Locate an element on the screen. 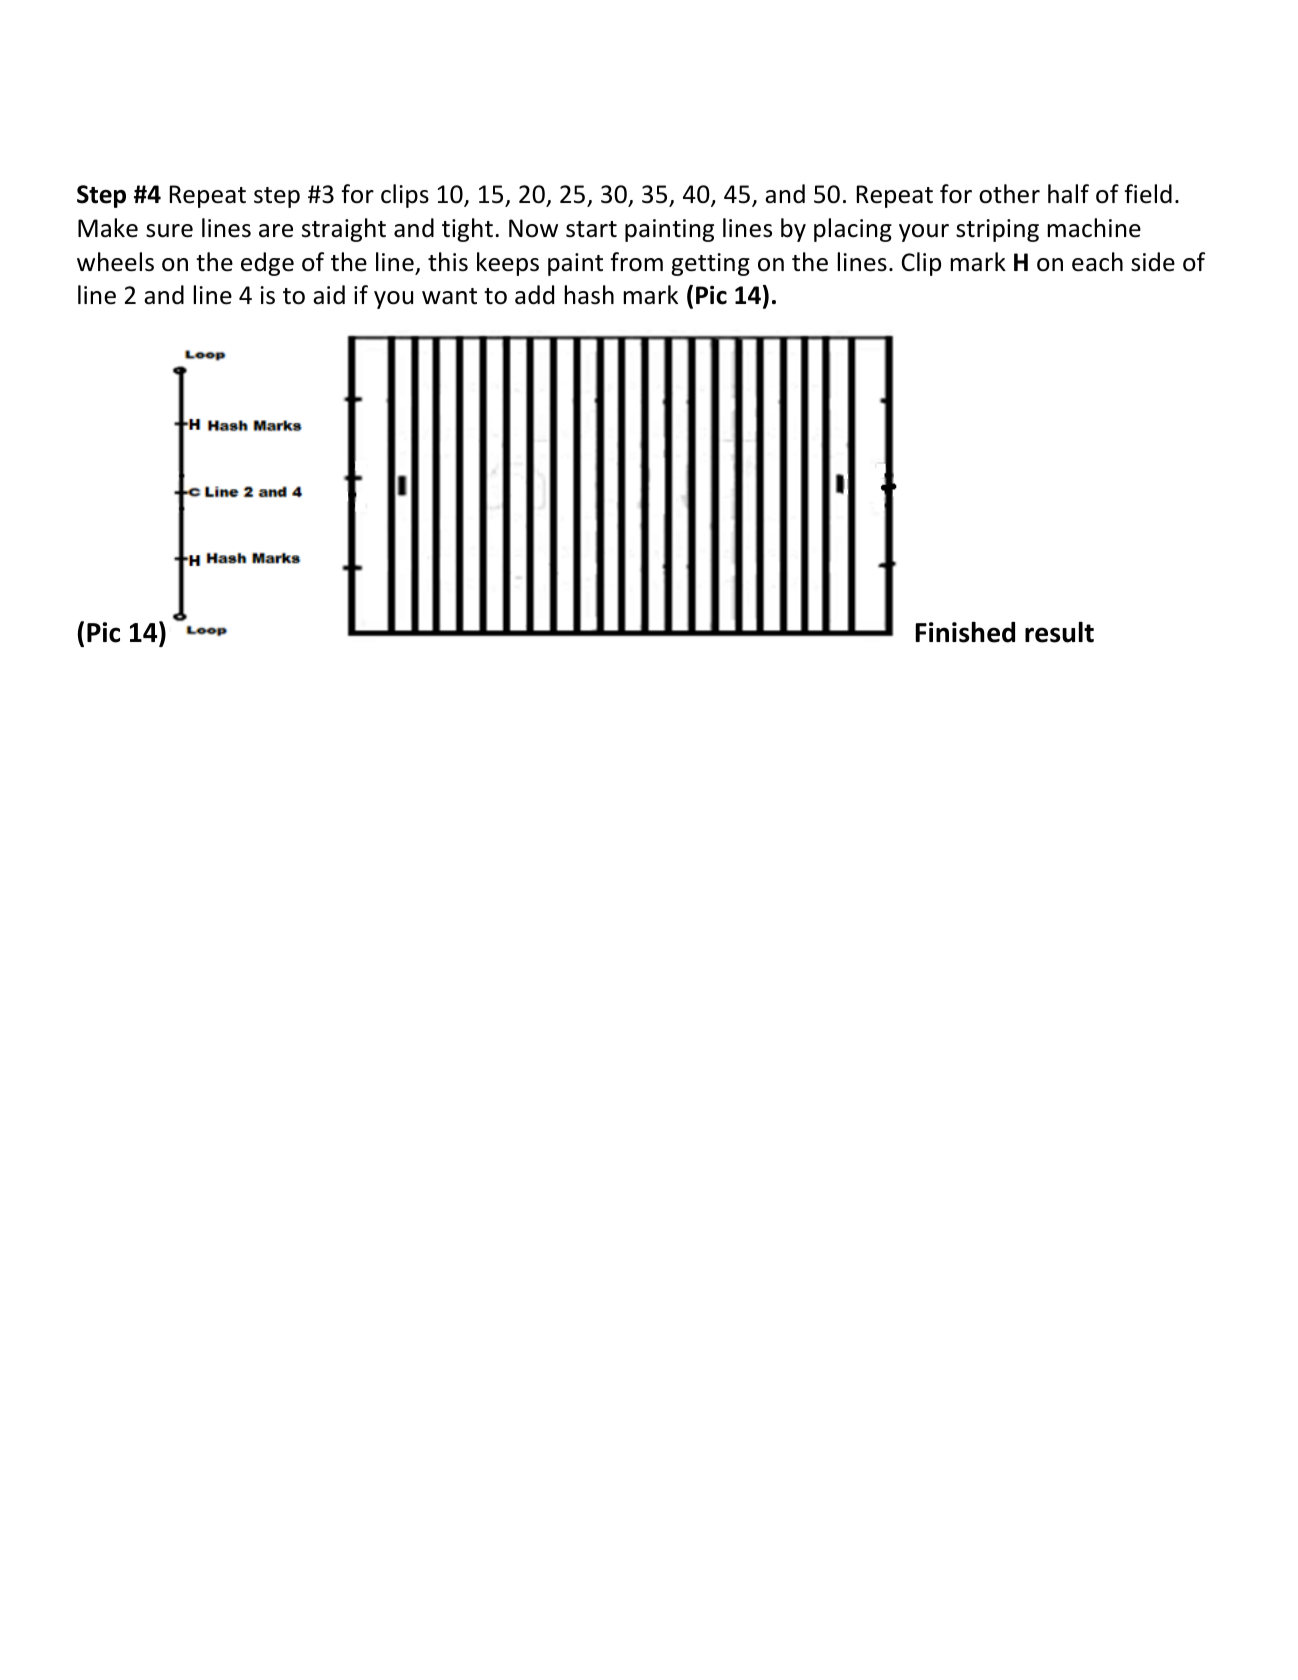 The width and height of the screenshot is (1298, 1680). start is located at coordinates (591, 229).
